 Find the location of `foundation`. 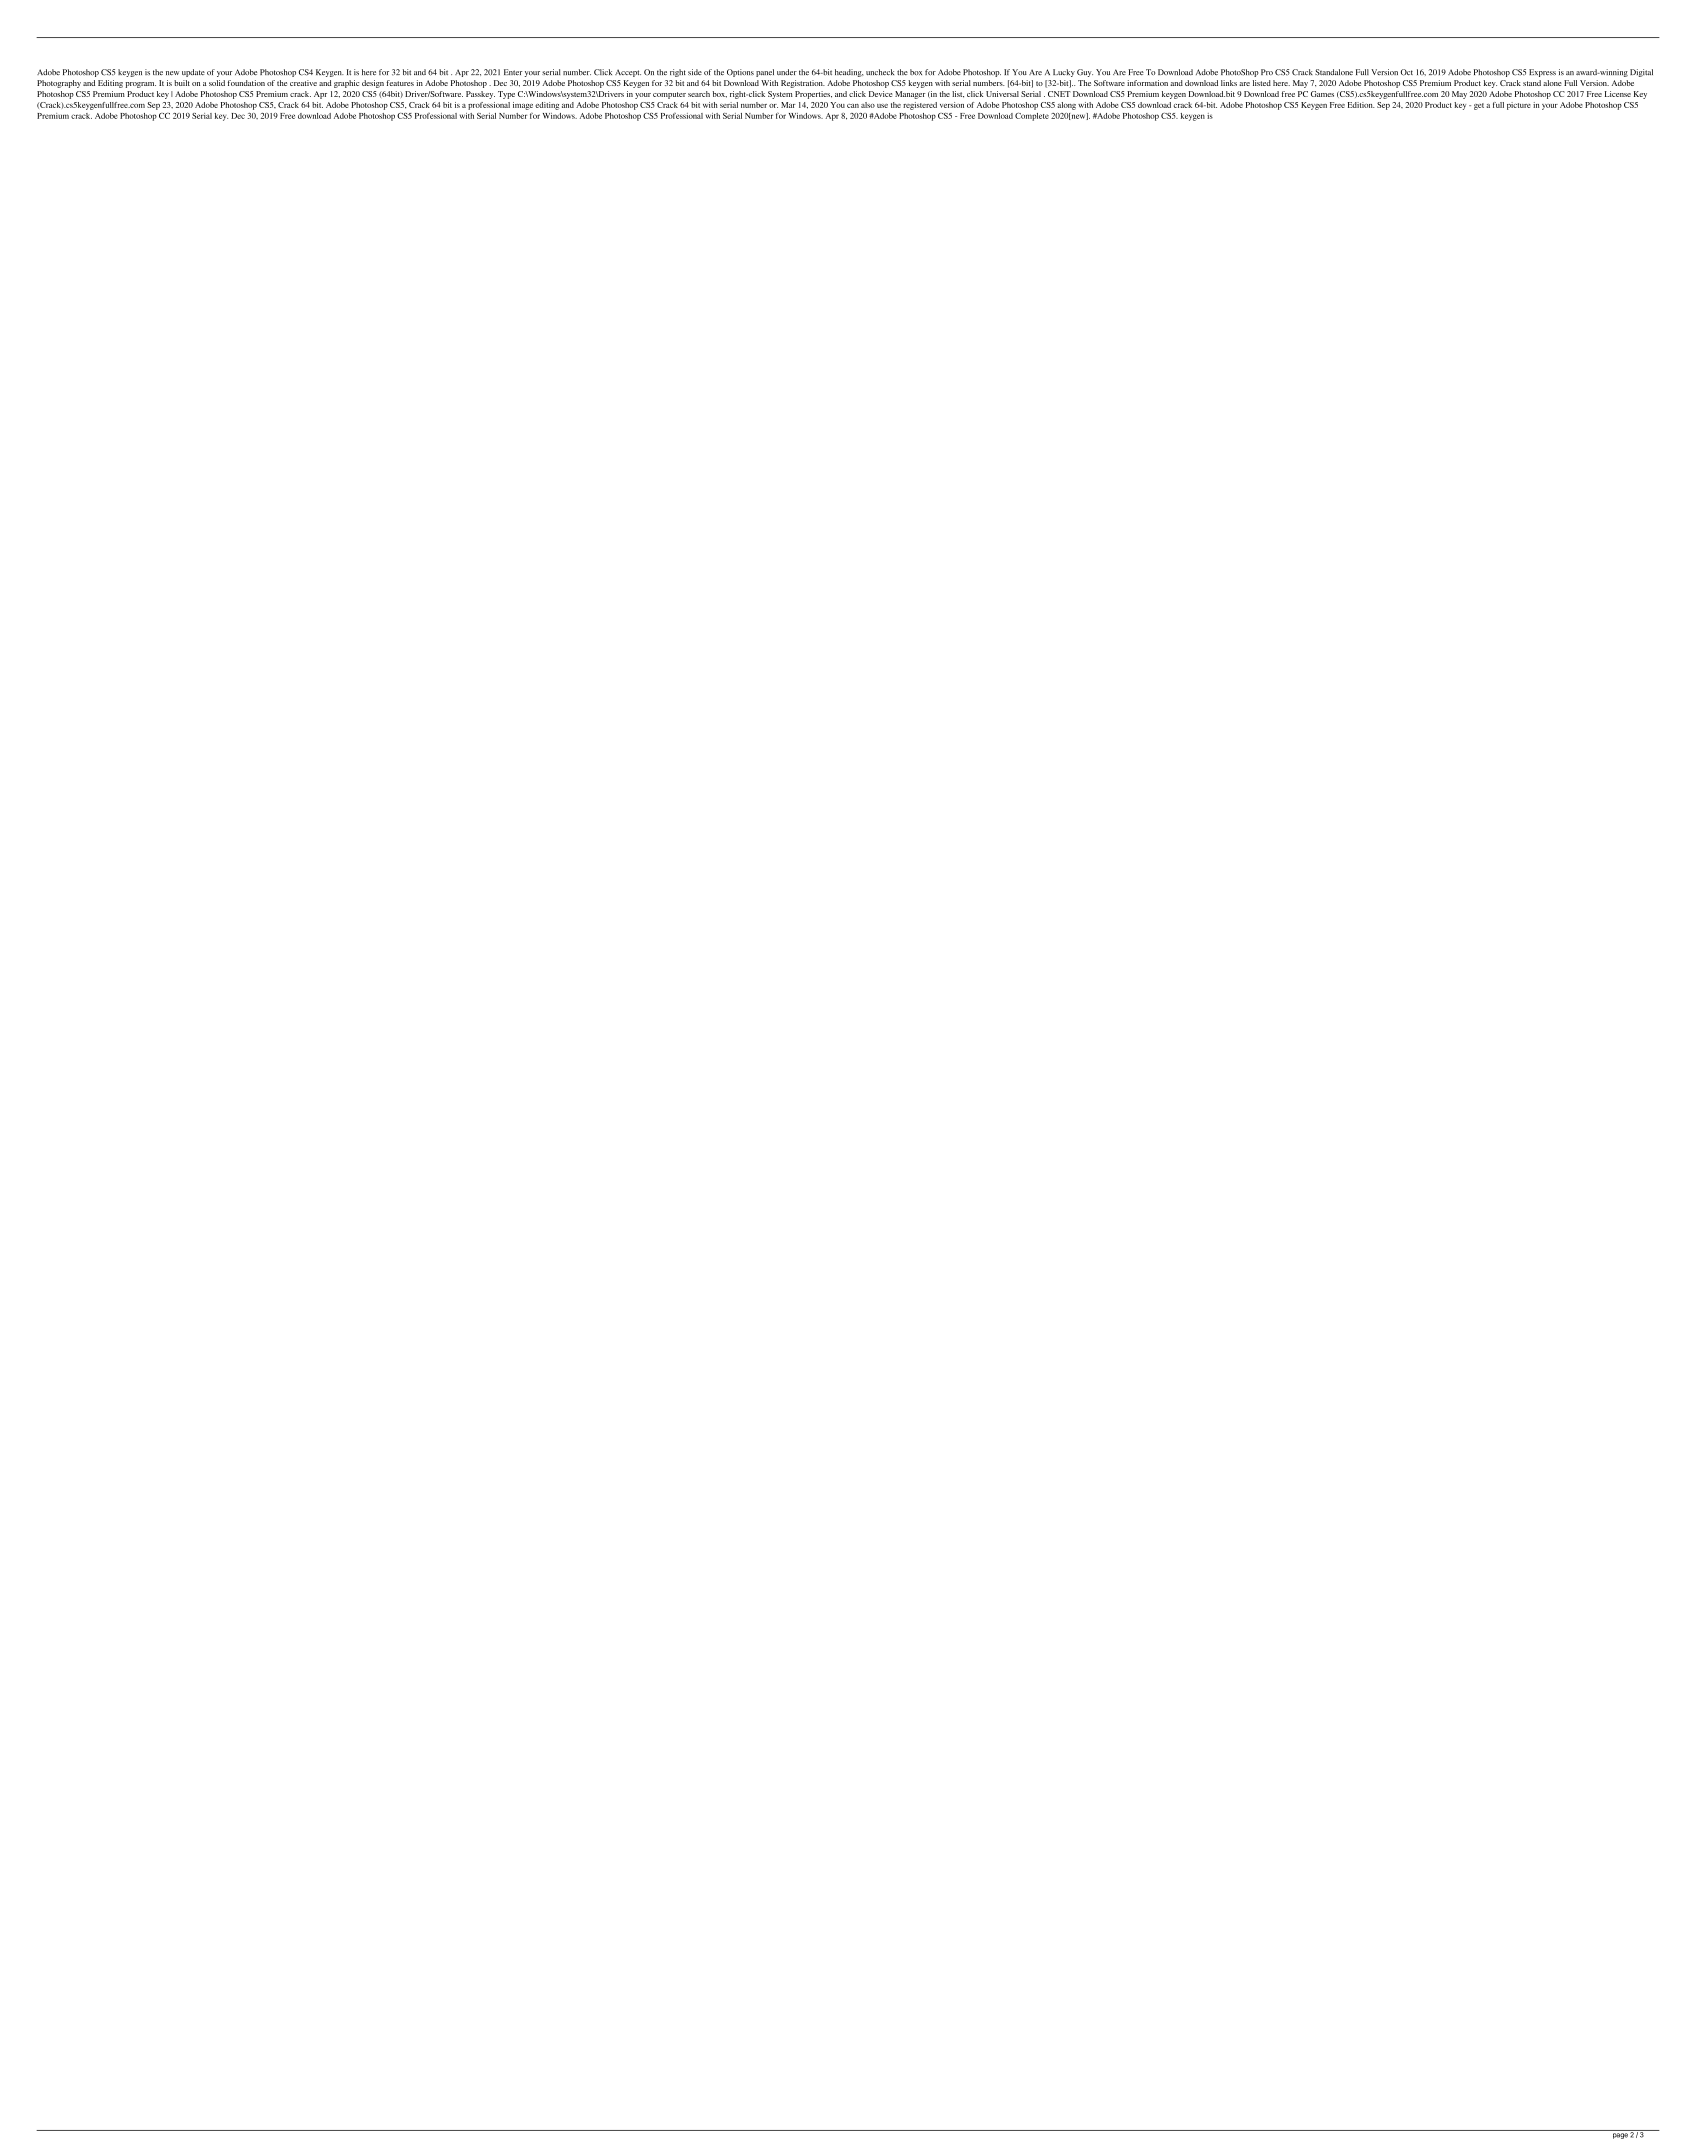

foundation is located at coordinates (246, 83).
